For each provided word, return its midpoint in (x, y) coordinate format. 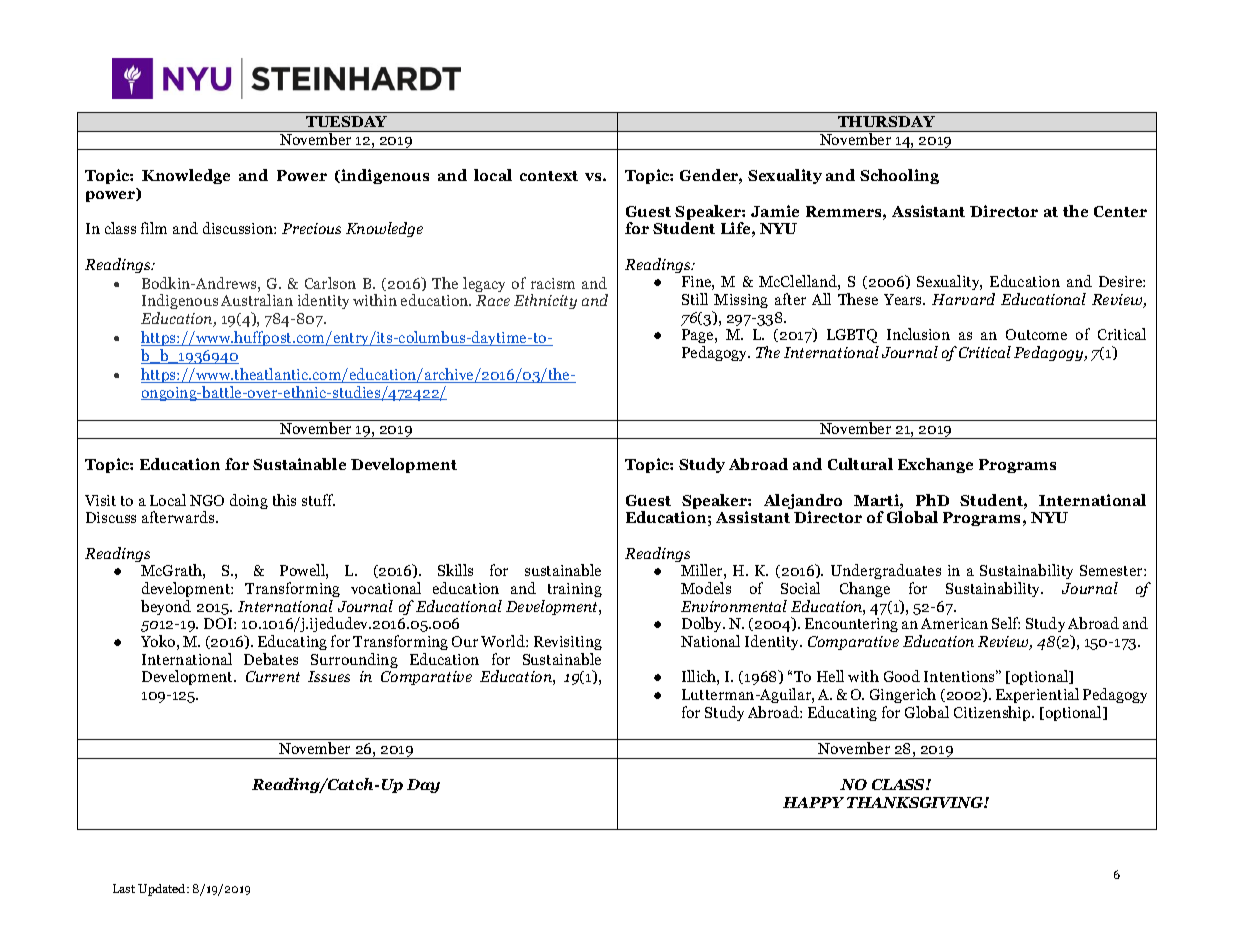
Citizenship (993, 713)
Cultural (860, 464)
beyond (166, 607)
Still (695, 299)
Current (273, 676)
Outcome (1036, 334)
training (575, 590)
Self (1006, 623)
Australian (257, 300)
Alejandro (803, 503)
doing (249, 501)
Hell (830, 676)
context (549, 176)
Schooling (899, 176)
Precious (311, 228)
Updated (163, 890)
